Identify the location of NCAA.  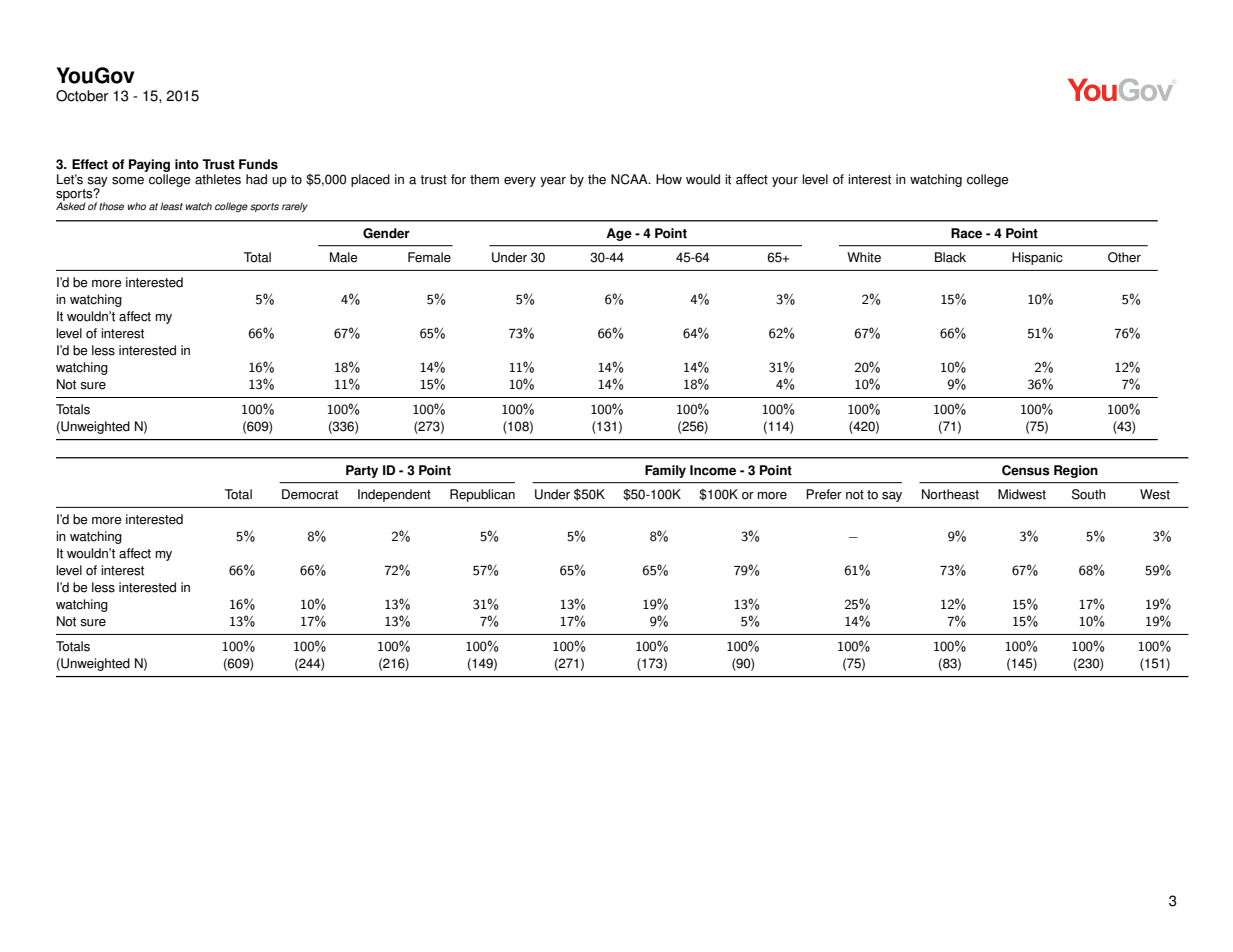
(630, 179).
